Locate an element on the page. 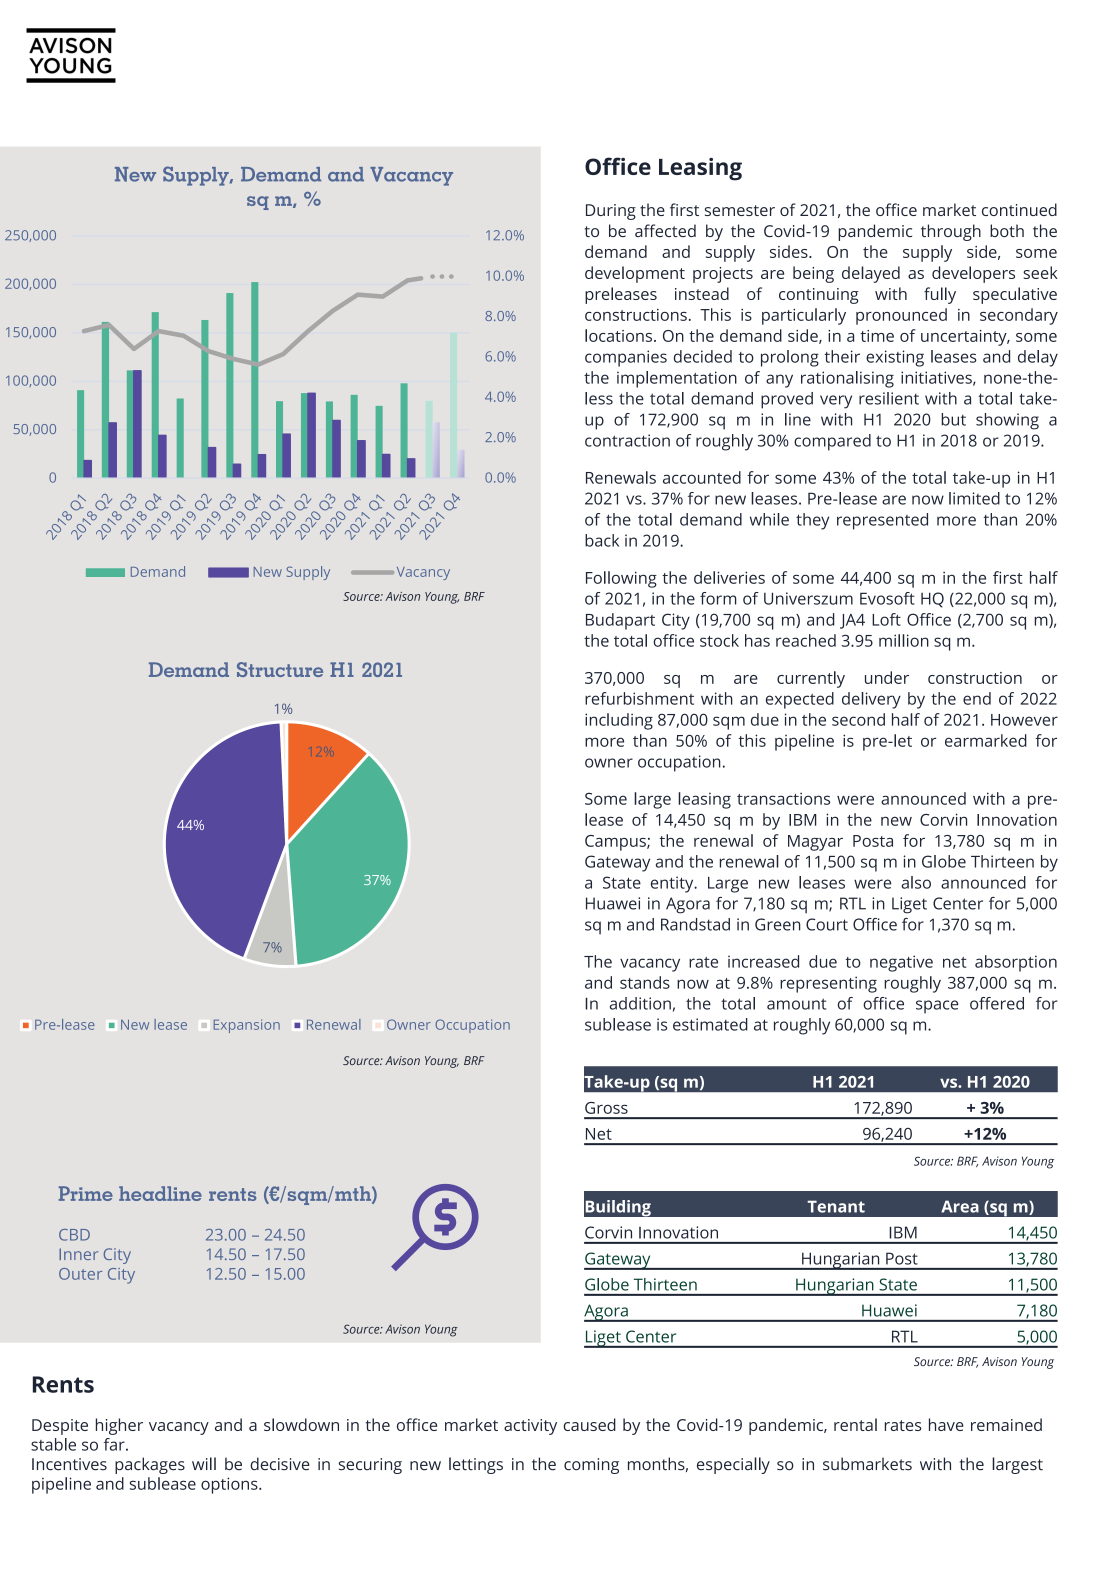 This page has width=1101, height=1590. packages is located at coordinates (150, 1465).
